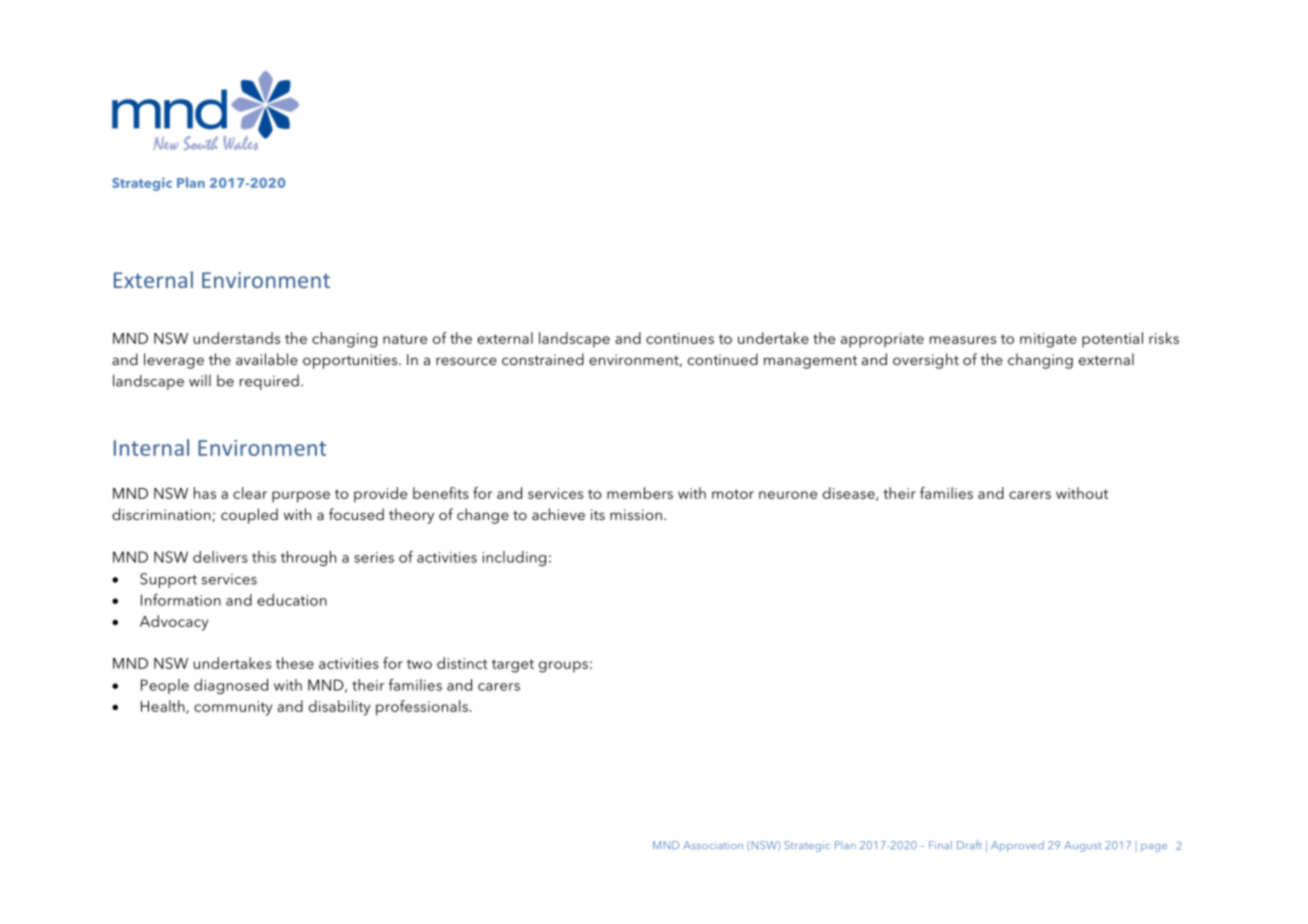  Describe the element at coordinates (267, 359) in the screenshot. I see `available` at that location.
